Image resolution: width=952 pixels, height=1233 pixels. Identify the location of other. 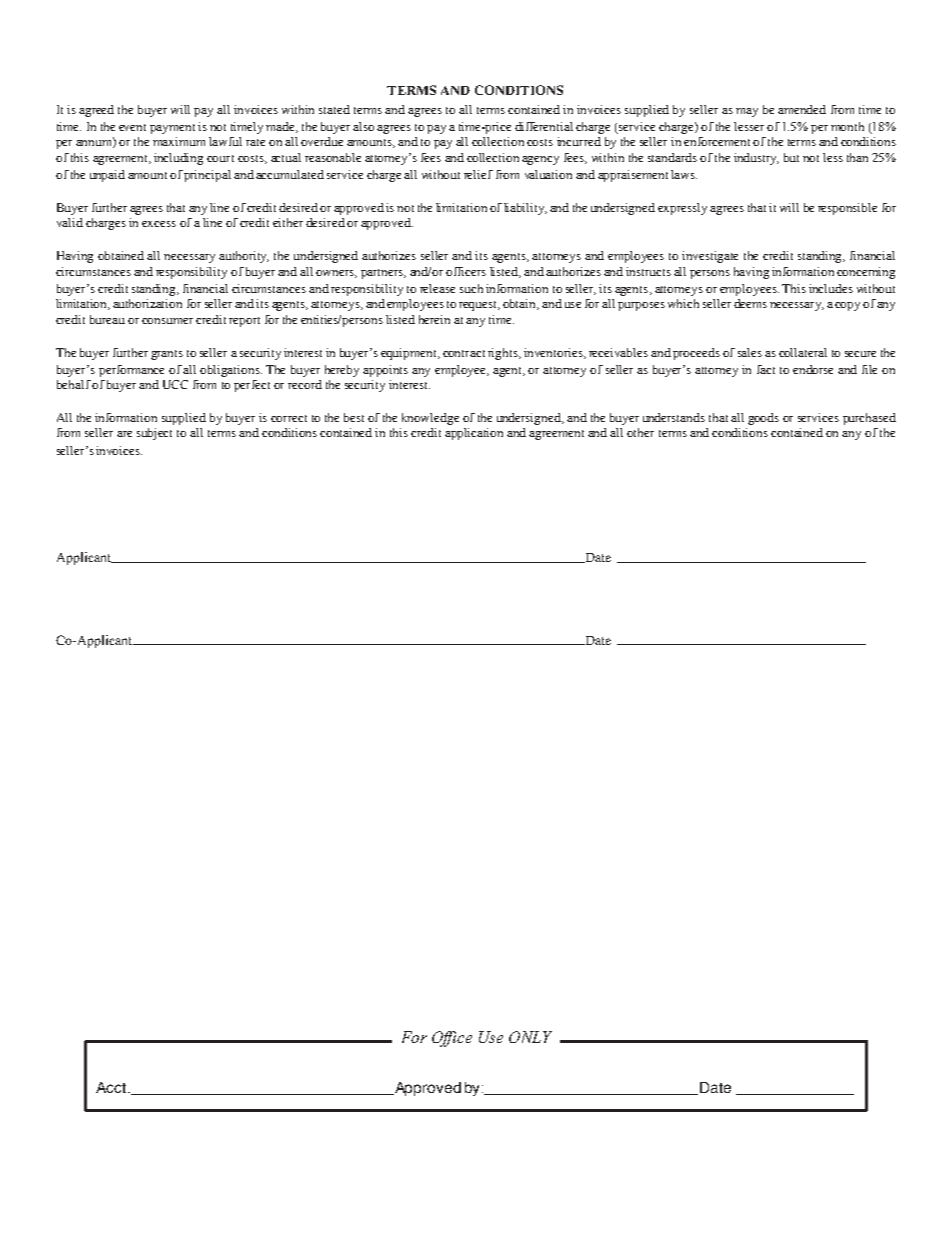
(640, 432).
